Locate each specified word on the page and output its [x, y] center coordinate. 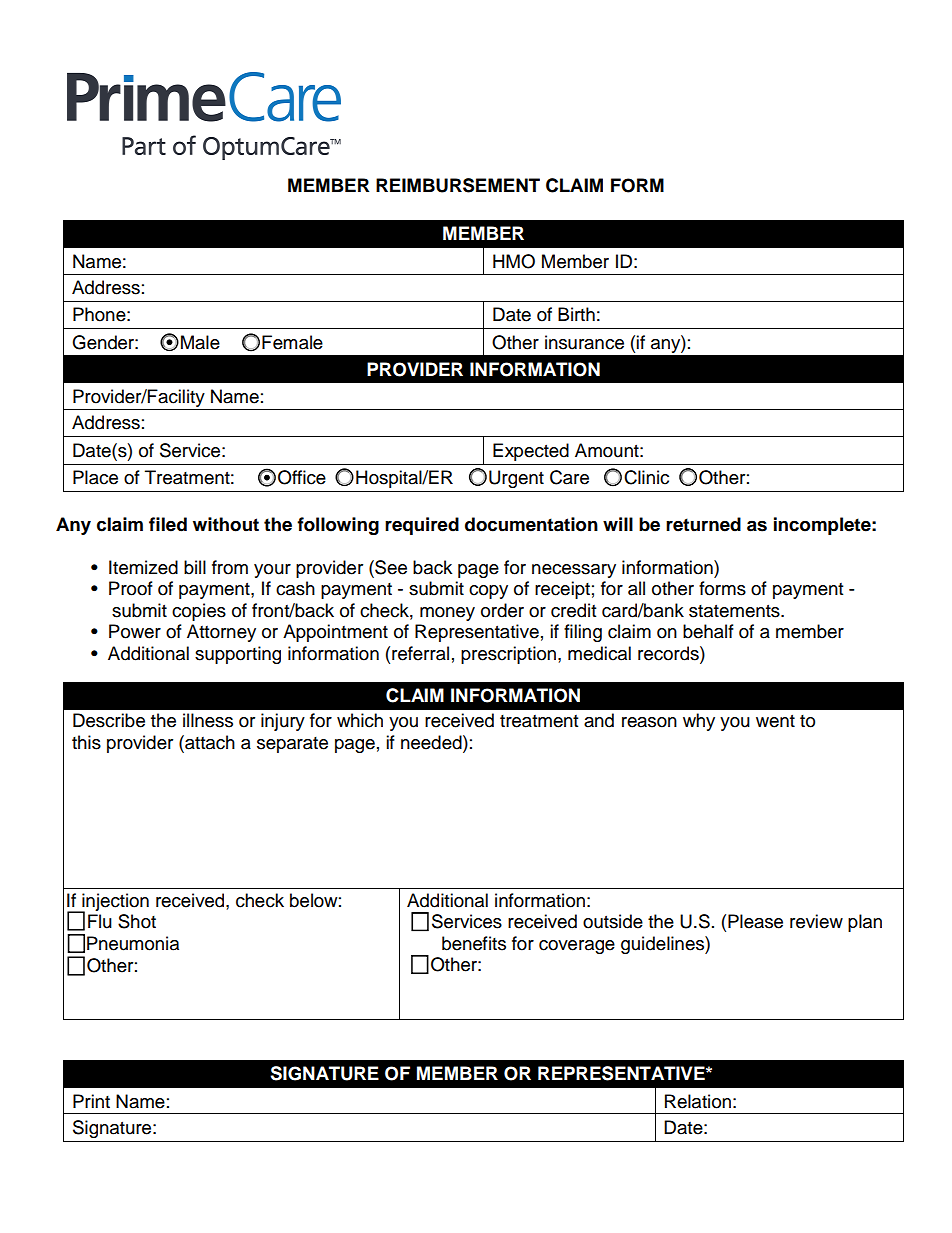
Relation [698, 1101]
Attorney [221, 633]
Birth [576, 314]
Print [91, 1101]
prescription [508, 655]
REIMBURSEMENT [458, 185]
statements [735, 611]
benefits [474, 943]
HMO [514, 261]
